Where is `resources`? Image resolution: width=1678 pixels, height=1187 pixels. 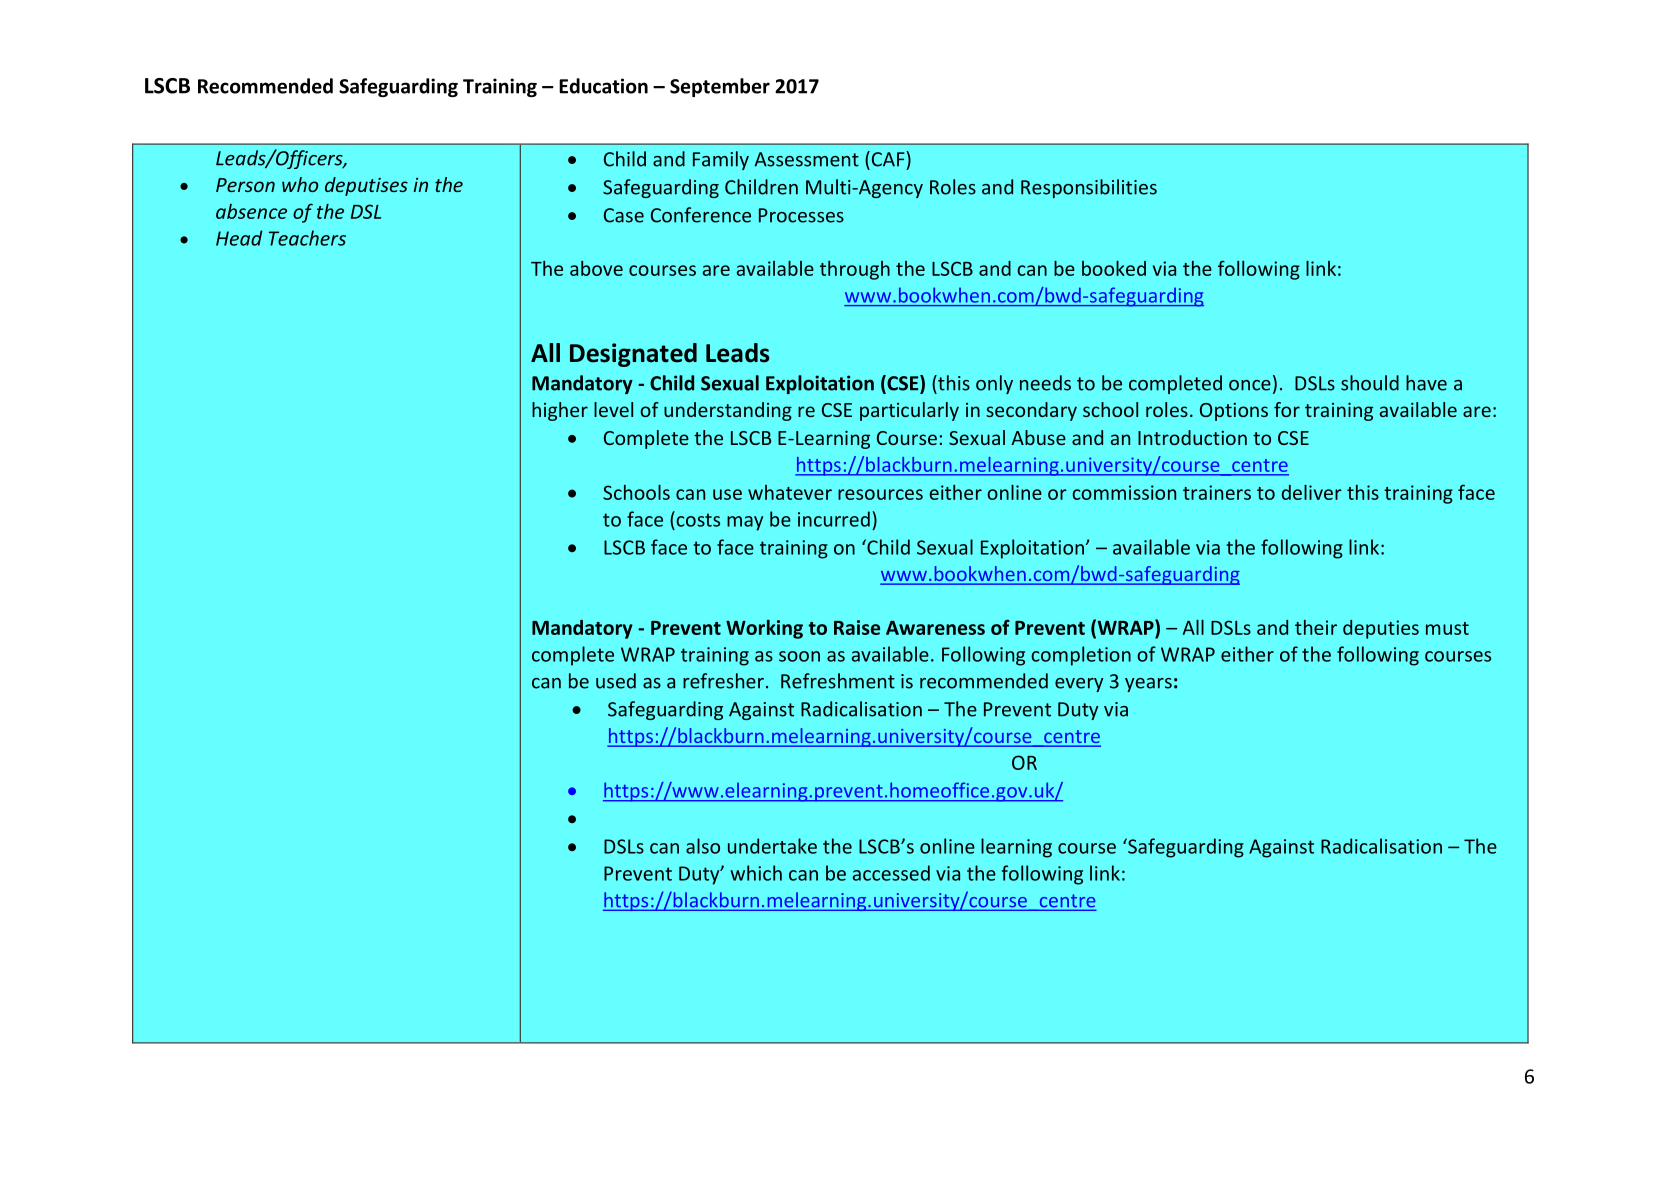
resources is located at coordinates (880, 494).
